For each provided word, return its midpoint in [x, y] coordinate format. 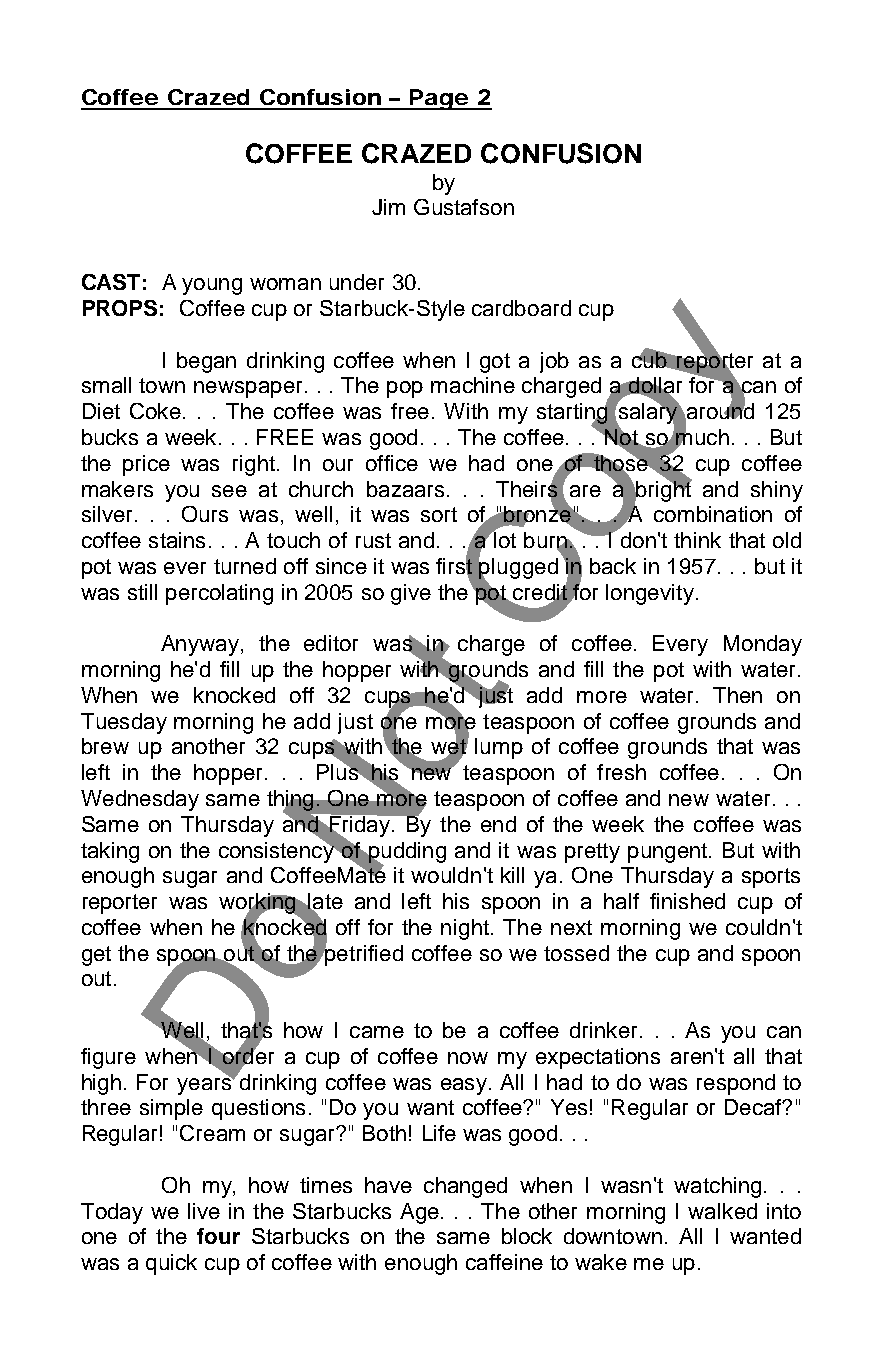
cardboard [521, 308]
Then [737, 695]
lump [499, 748]
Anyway [201, 645]
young [212, 286]
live [204, 1211]
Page [438, 99]
